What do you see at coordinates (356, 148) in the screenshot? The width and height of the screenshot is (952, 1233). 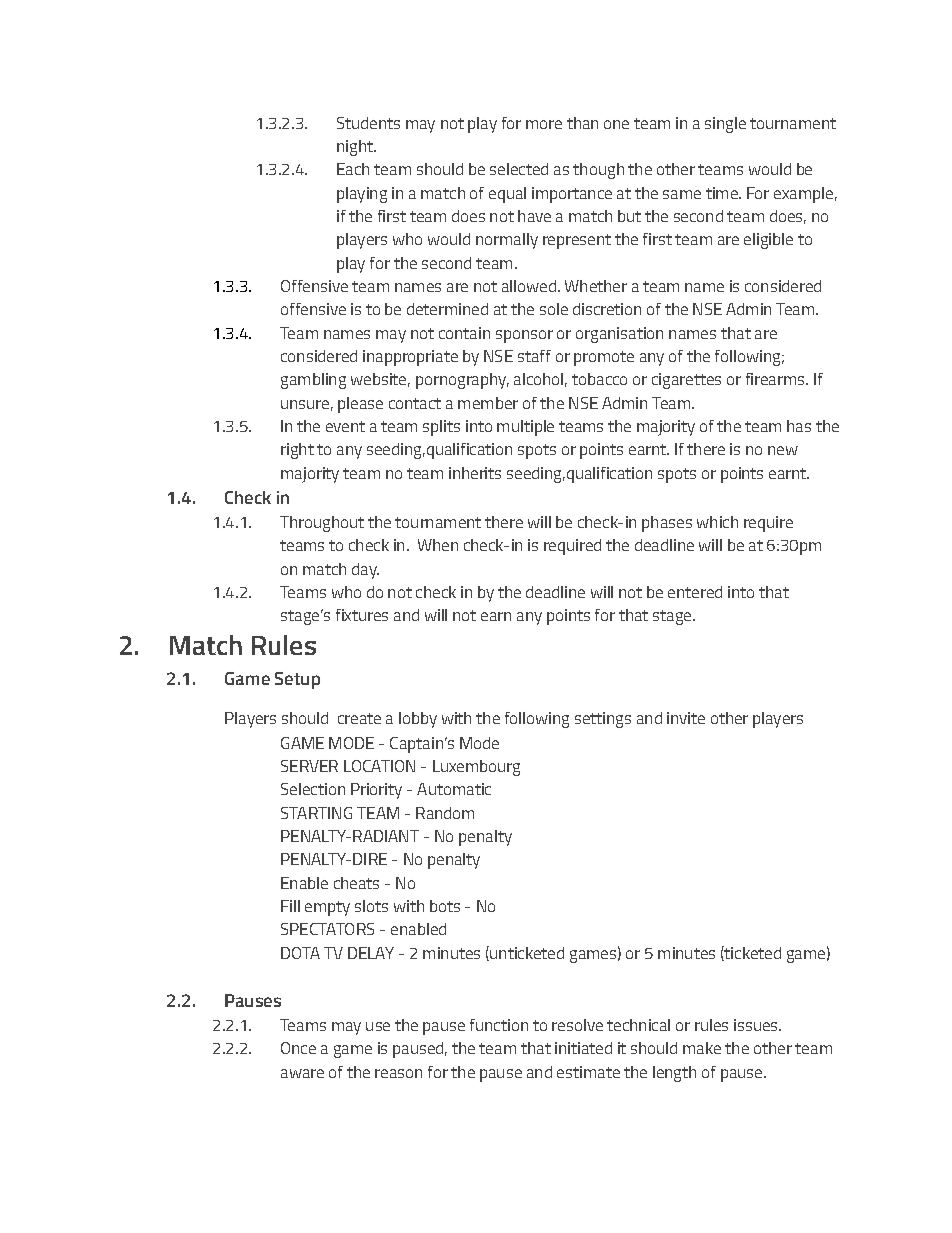 I see `night` at bounding box center [356, 148].
